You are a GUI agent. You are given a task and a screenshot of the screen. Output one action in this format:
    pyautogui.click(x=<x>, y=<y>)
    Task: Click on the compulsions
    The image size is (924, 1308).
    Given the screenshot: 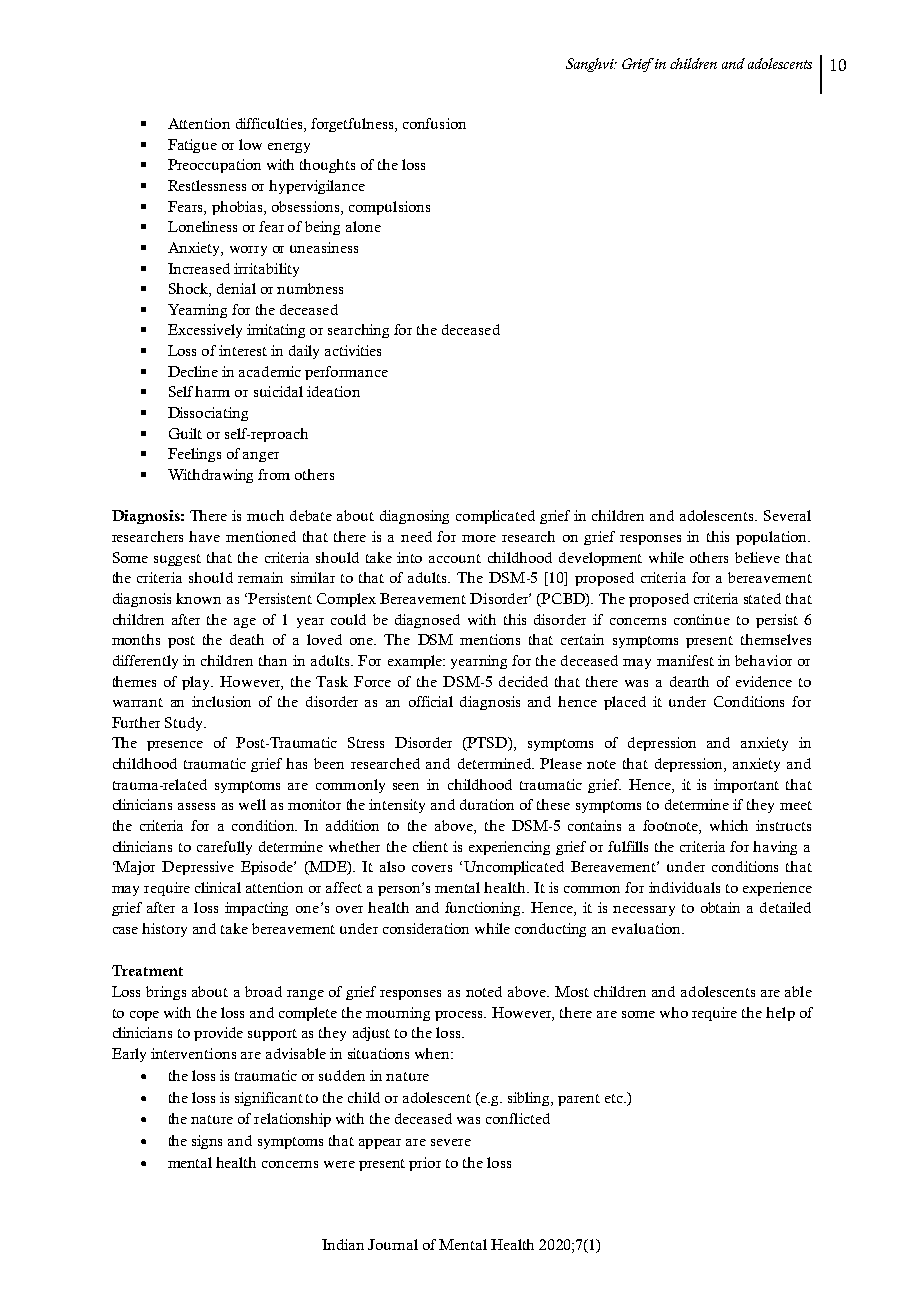 What is the action you would take?
    pyautogui.click(x=389, y=208)
